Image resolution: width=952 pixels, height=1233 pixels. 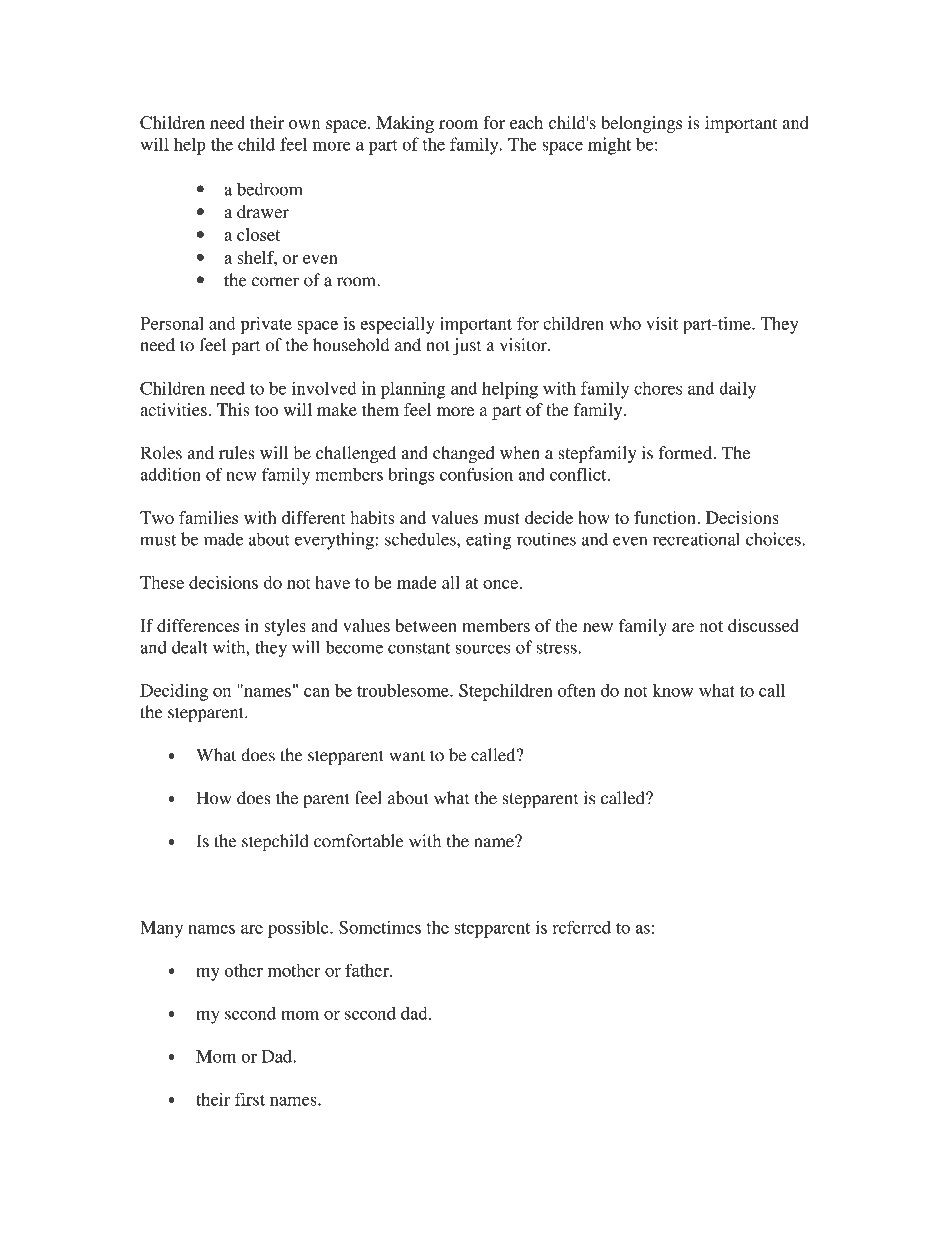 What do you see at coordinates (641, 124) in the image?
I see `belongings` at bounding box center [641, 124].
